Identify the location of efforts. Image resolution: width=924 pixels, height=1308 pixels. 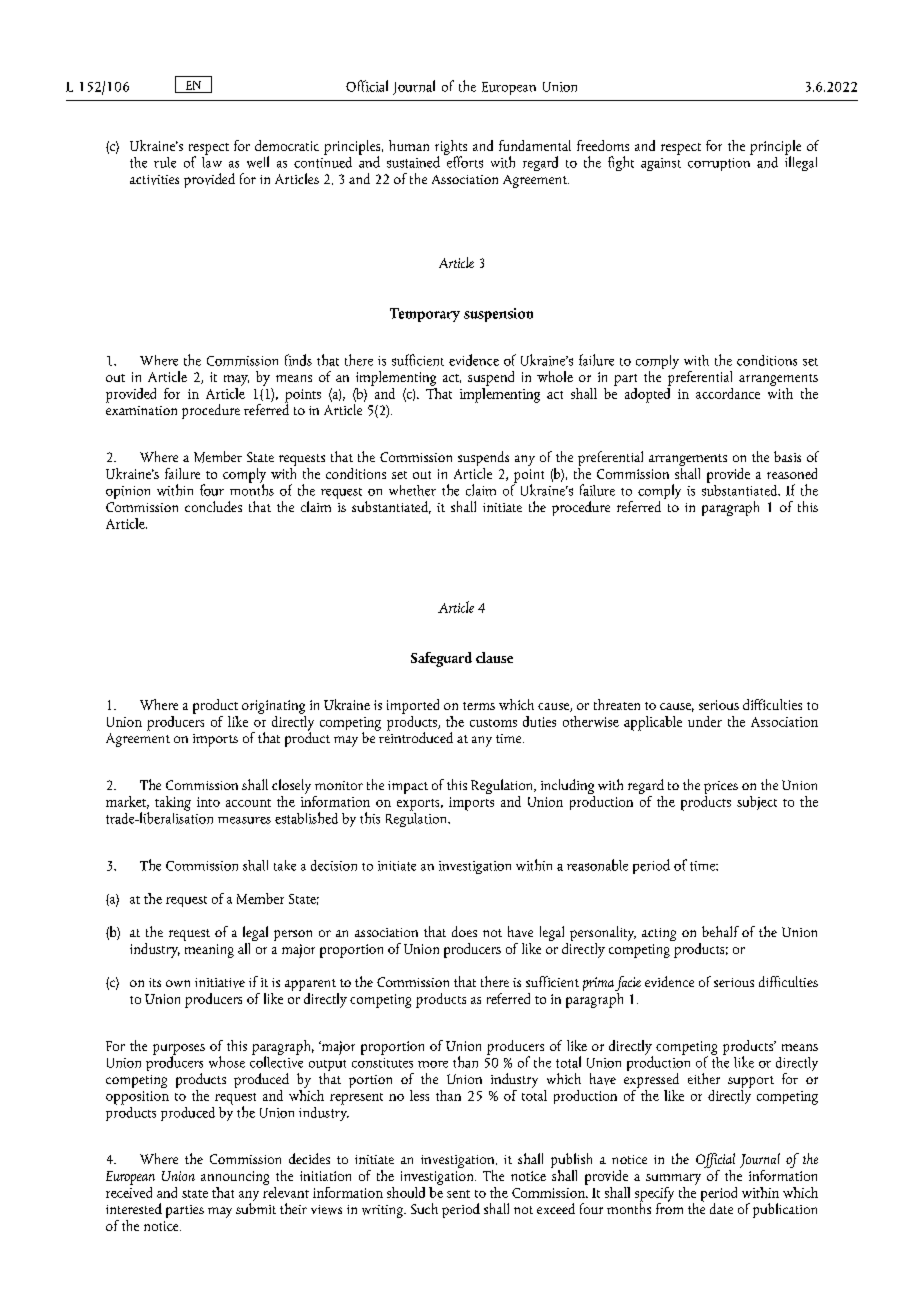
(463, 161).
